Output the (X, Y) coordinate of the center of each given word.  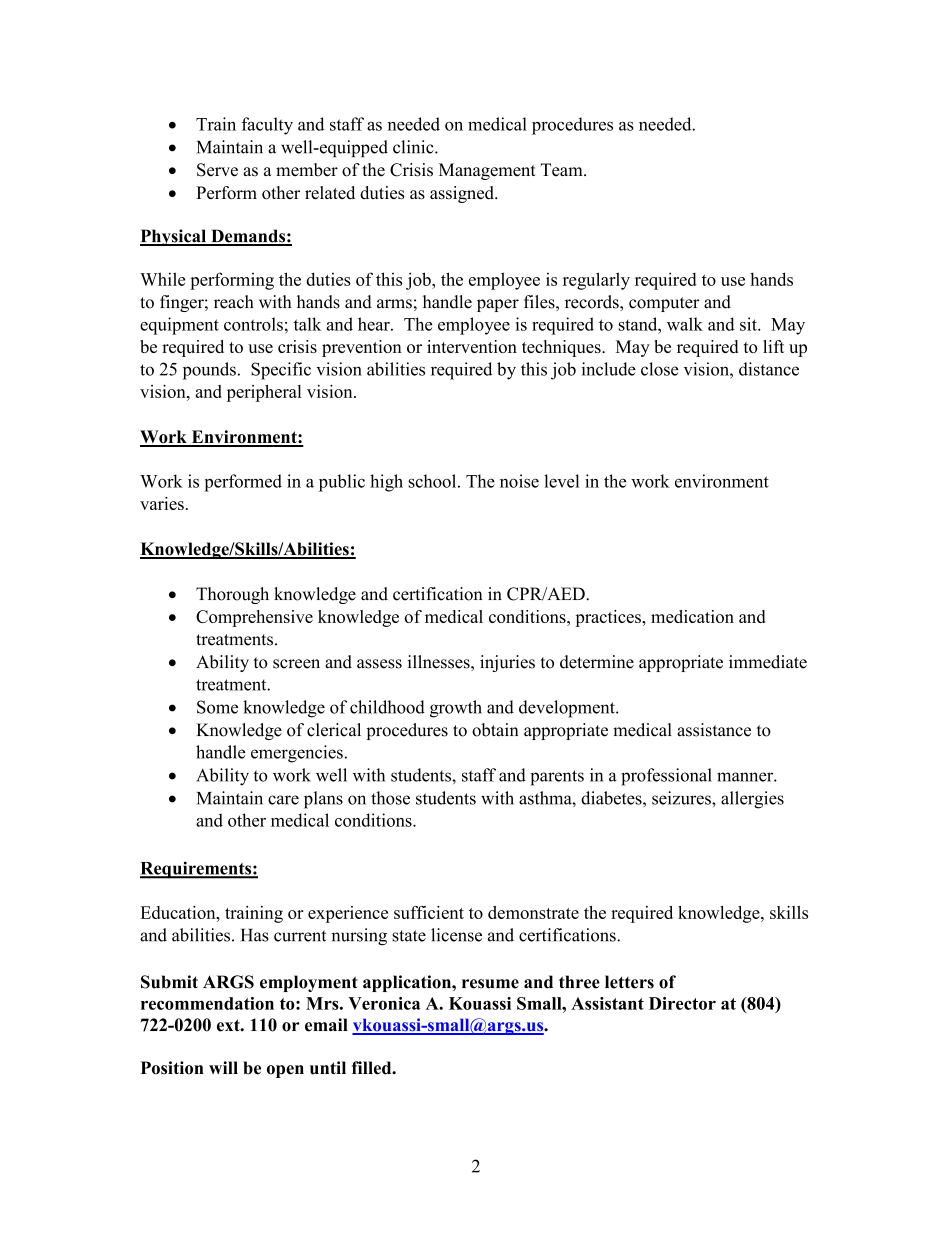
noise (519, 481)
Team (563, 170)
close (660, 369)
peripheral (264, 393)
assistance (714, 730)
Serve (217, 170)
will (223, 1067)
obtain (495, 730)
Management (487, 171)
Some (217, 707)
